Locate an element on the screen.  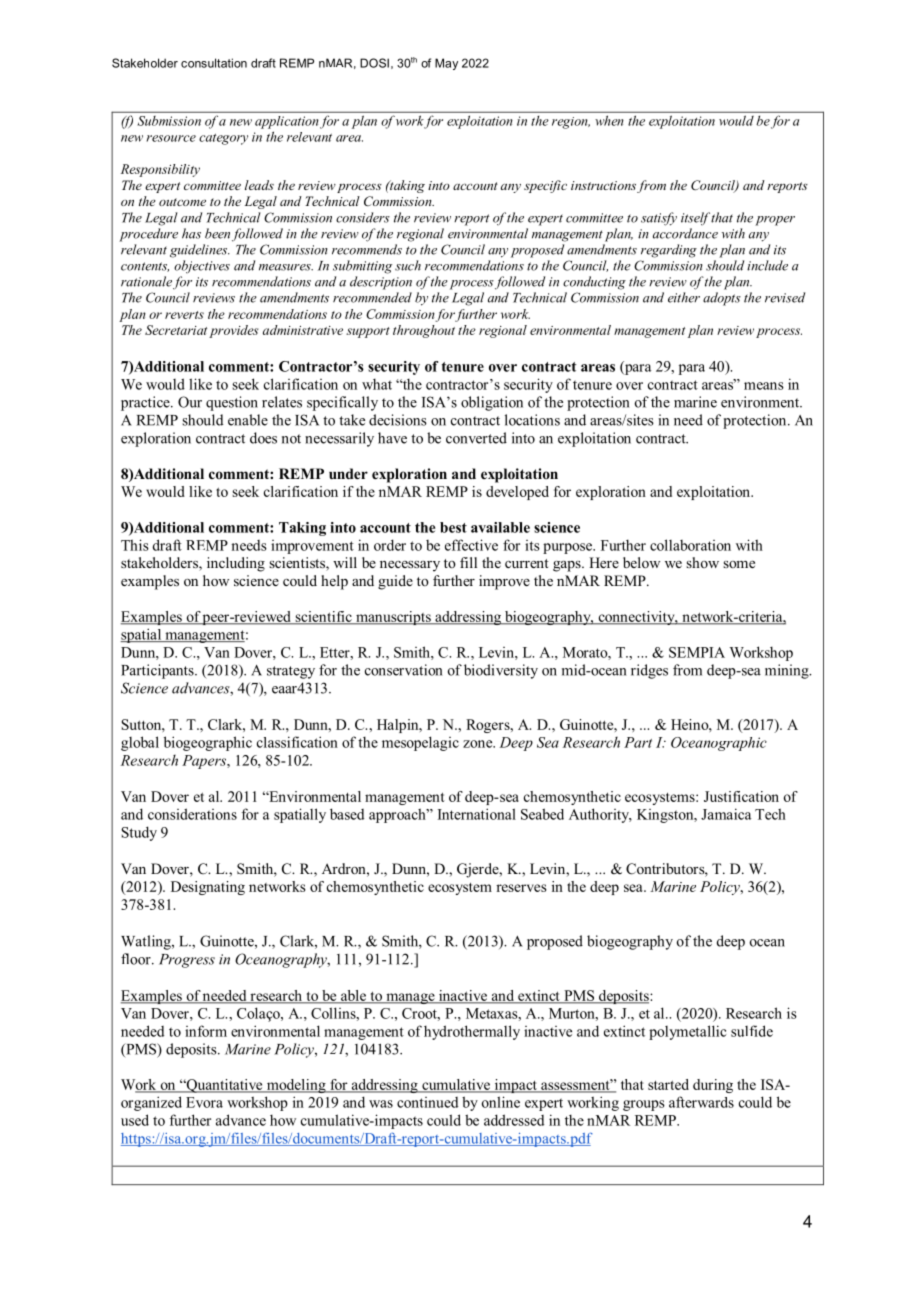
continued is located at coordinates (427, 1102).
